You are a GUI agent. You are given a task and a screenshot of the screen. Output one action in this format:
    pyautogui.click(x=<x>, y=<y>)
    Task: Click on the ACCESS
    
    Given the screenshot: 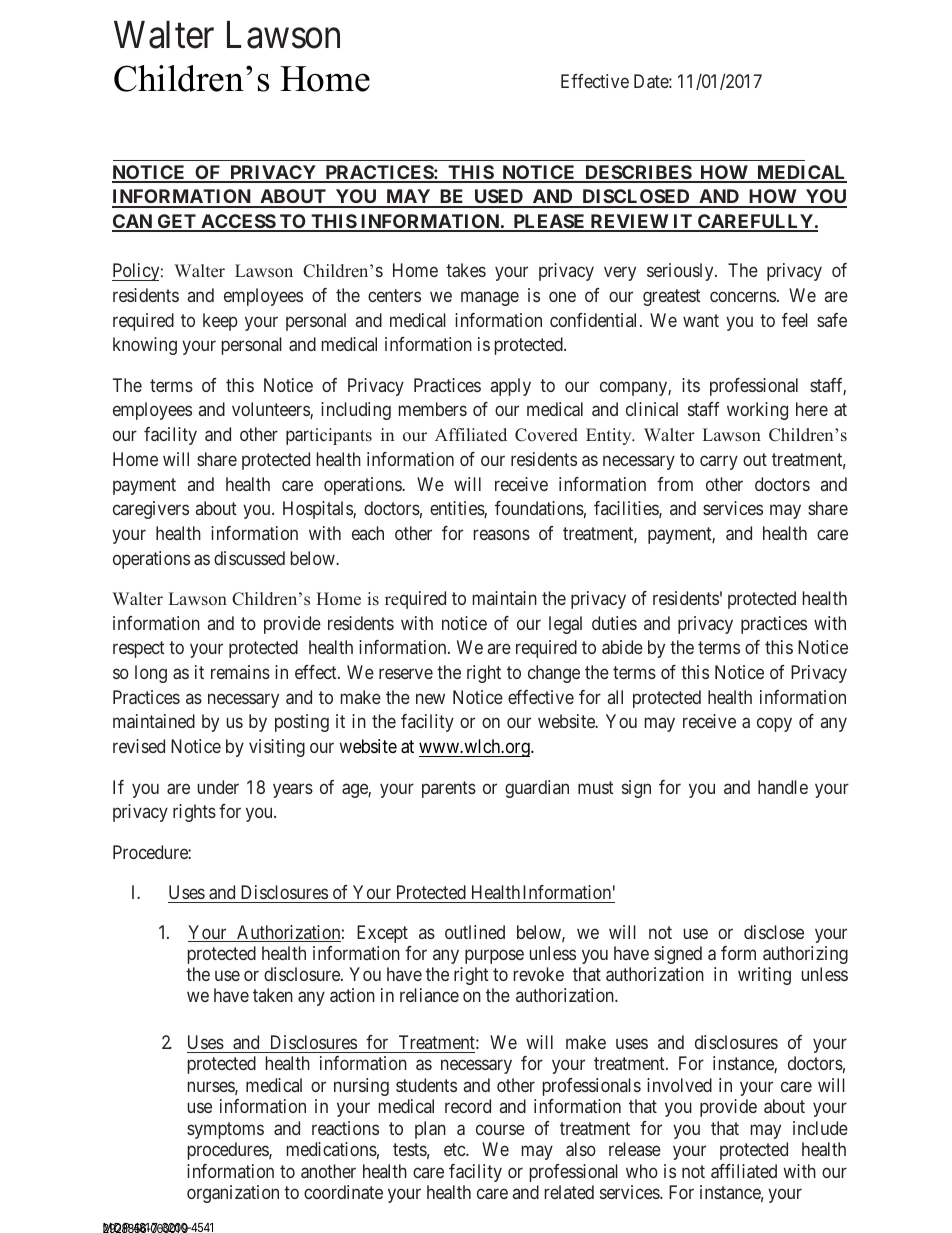 What is the action you would take?
    pyautogui.click(x=238, y=222)
